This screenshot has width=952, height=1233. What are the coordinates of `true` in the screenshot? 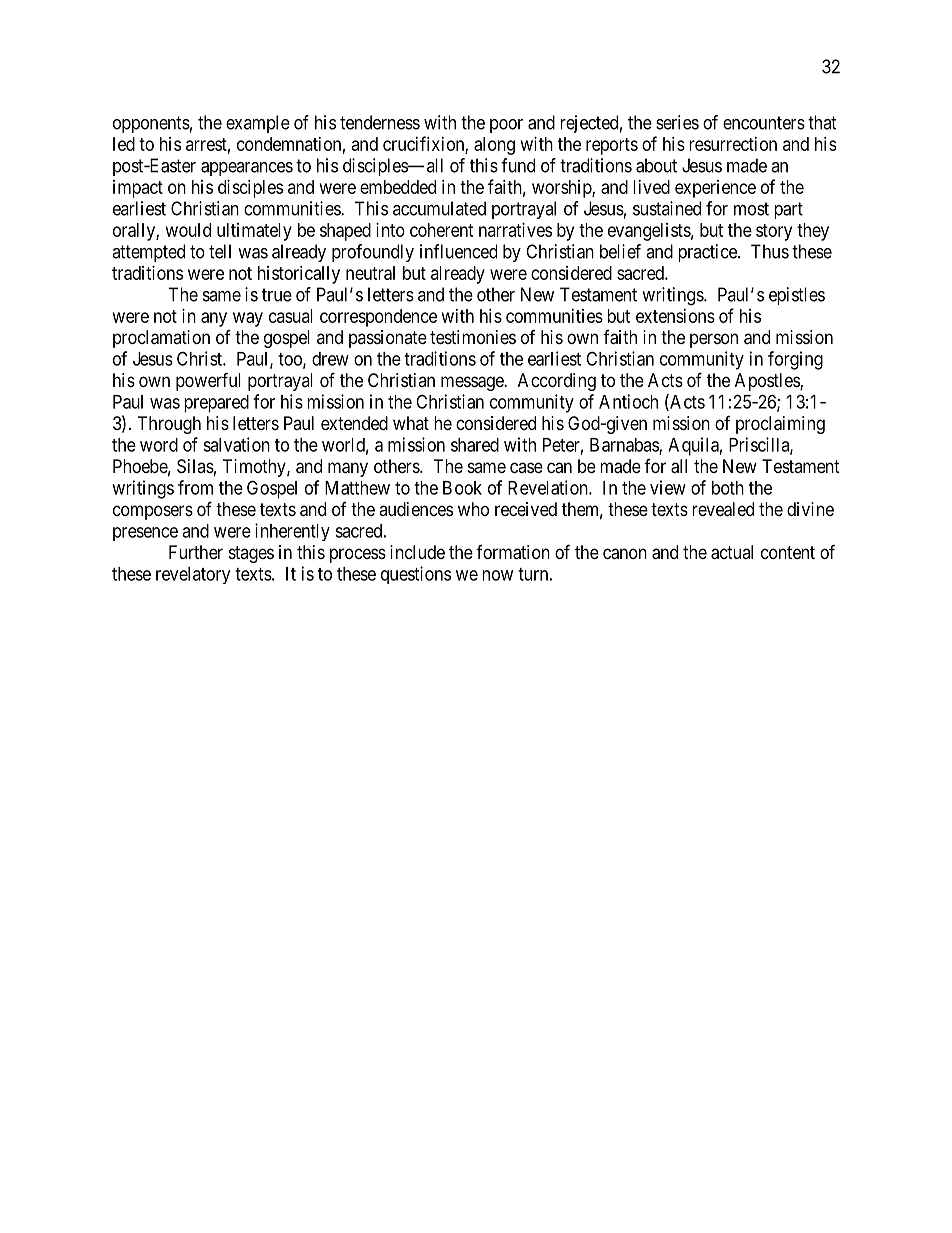 It's located at (277, 295).
